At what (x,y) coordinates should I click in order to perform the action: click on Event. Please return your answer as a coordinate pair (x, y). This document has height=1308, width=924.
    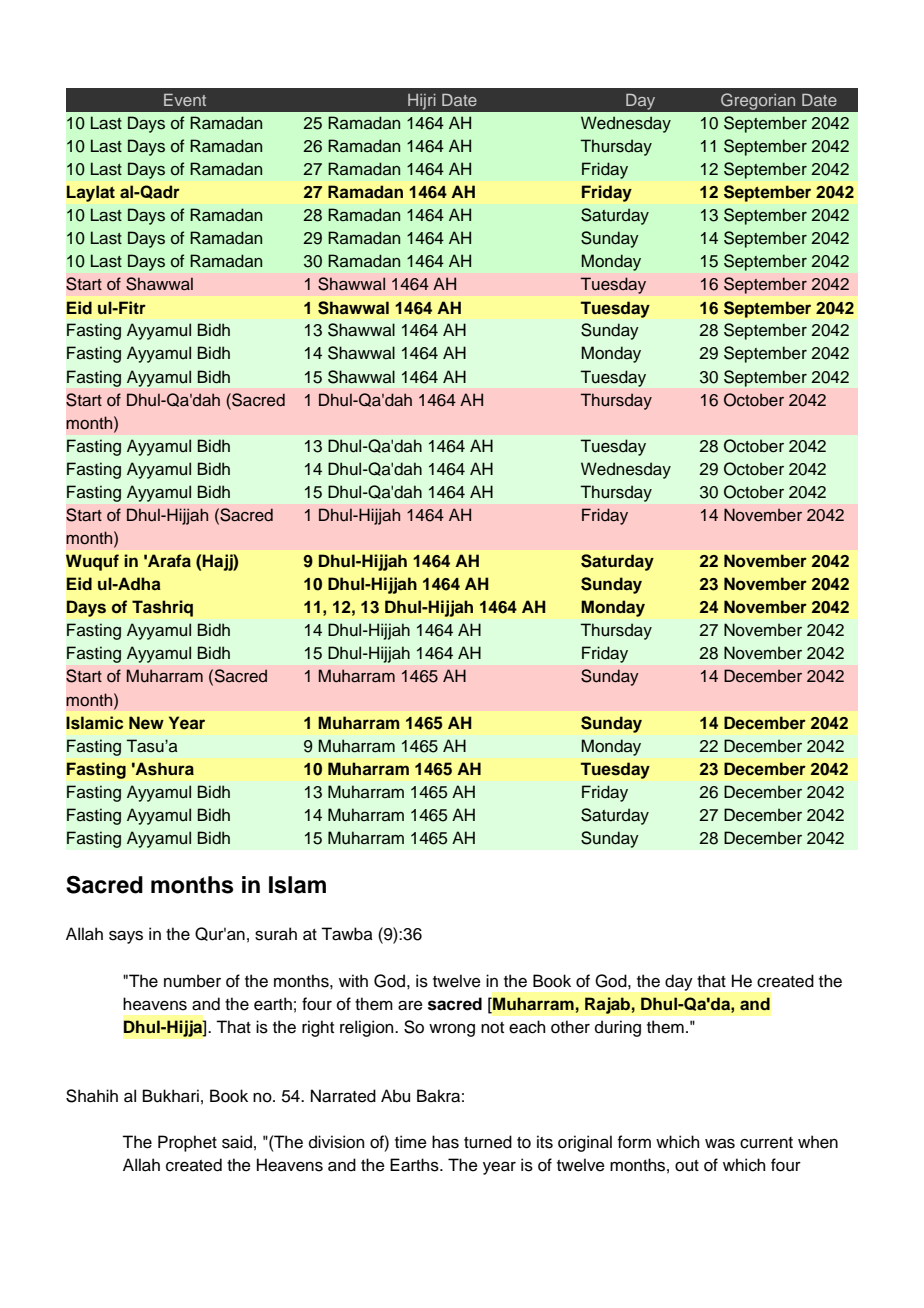
    Looking at the image, I should click on (185, 100).
